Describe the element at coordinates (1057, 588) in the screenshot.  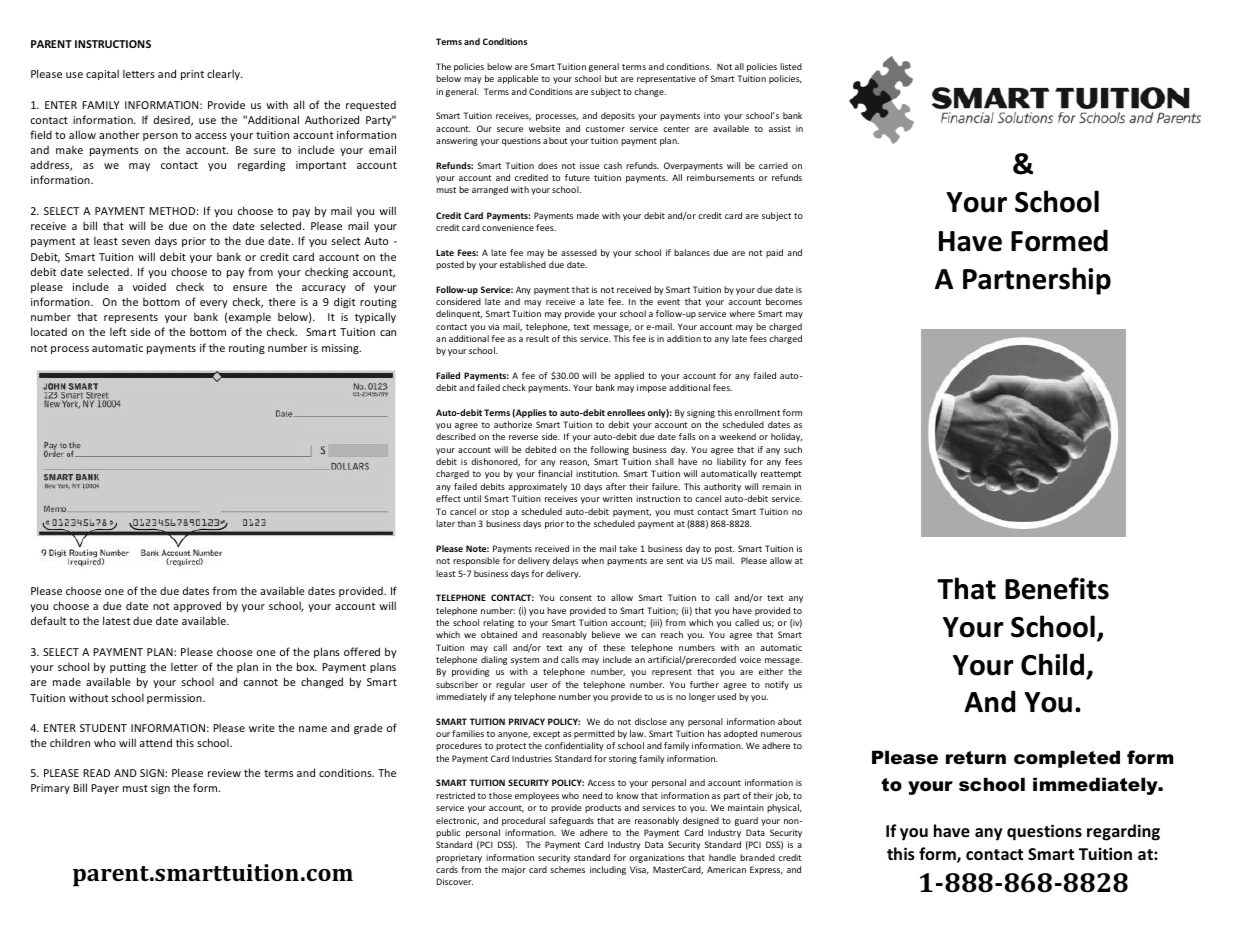
I see `Benefits` at that location.
